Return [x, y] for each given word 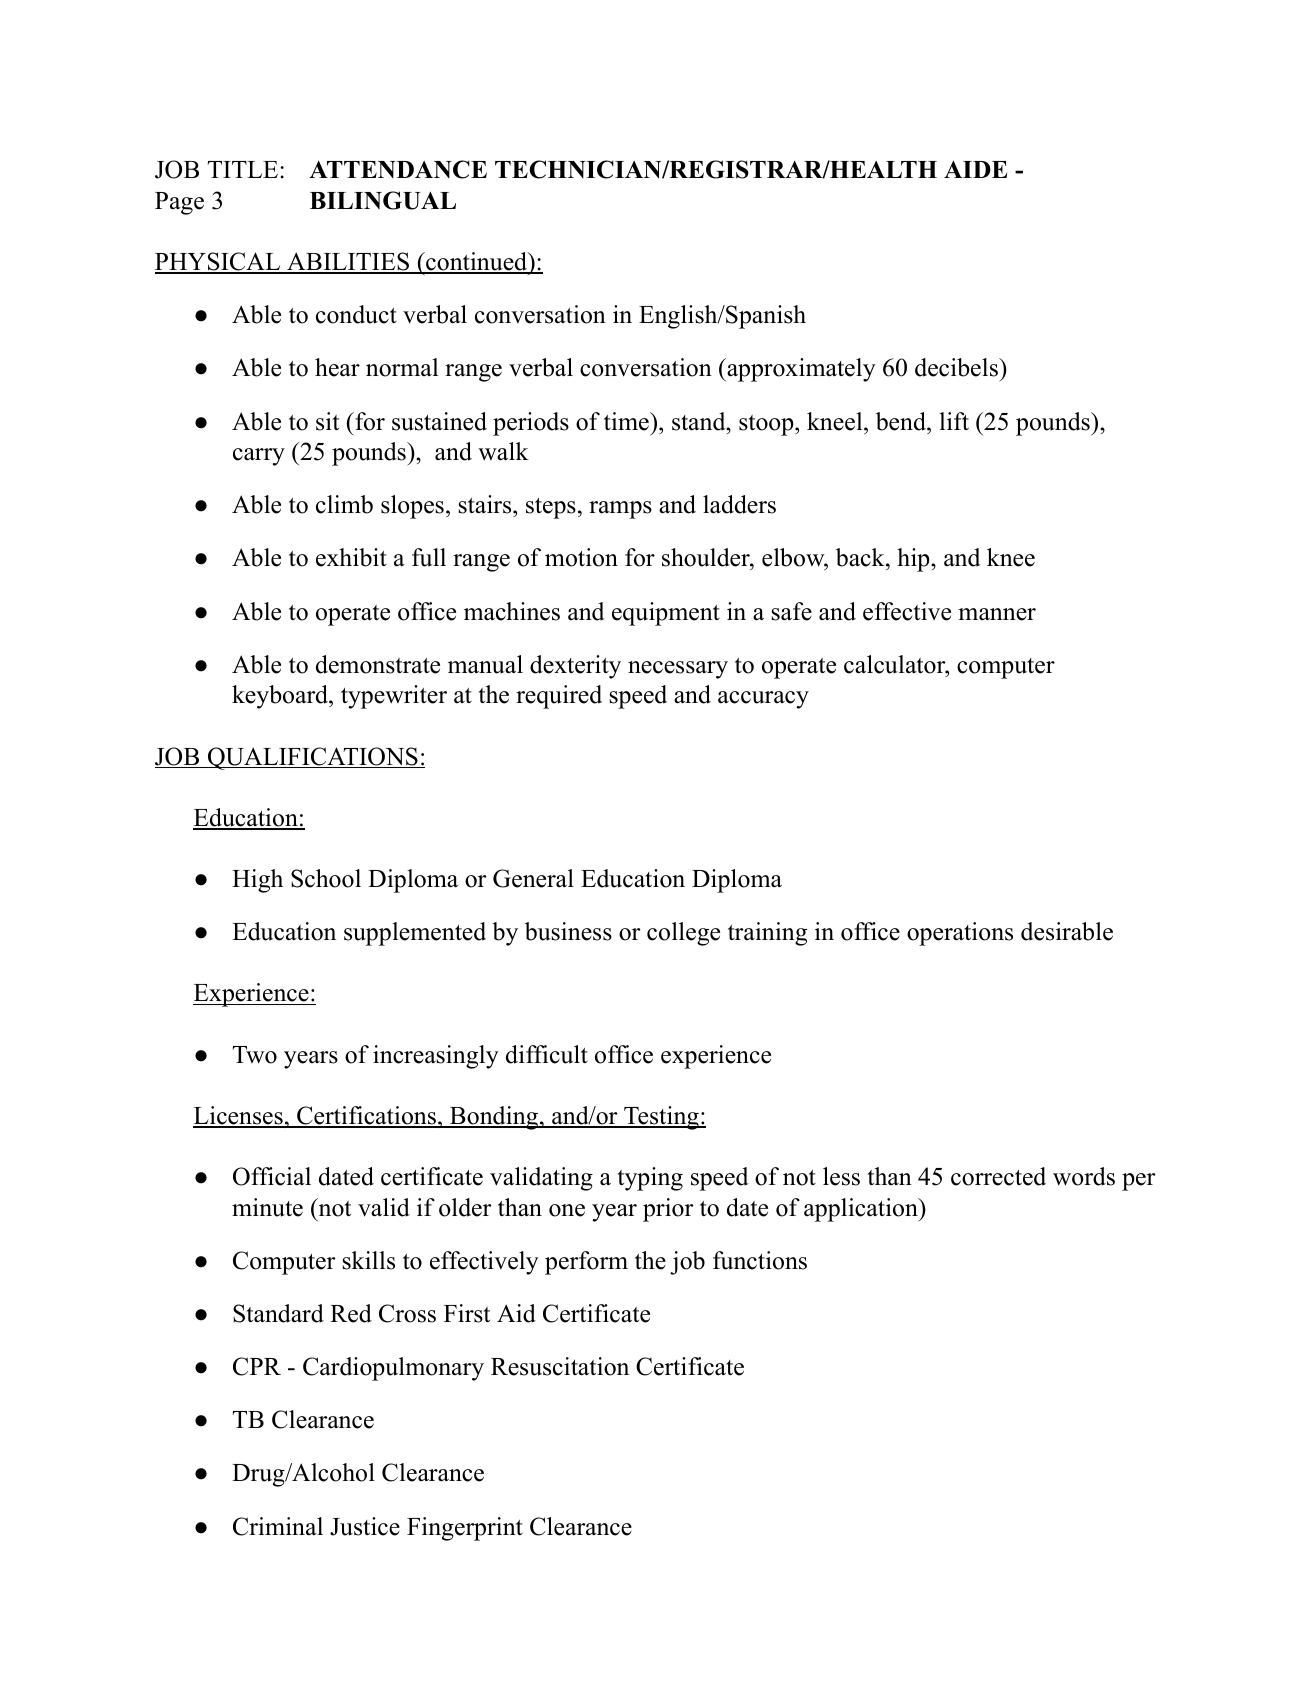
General [533, 878]
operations [960, 934]
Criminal [278, 1526]
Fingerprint [465, 1529]
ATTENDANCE [398, 169]
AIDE [975, 169]
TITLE [243, 169]
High [257, 881]
